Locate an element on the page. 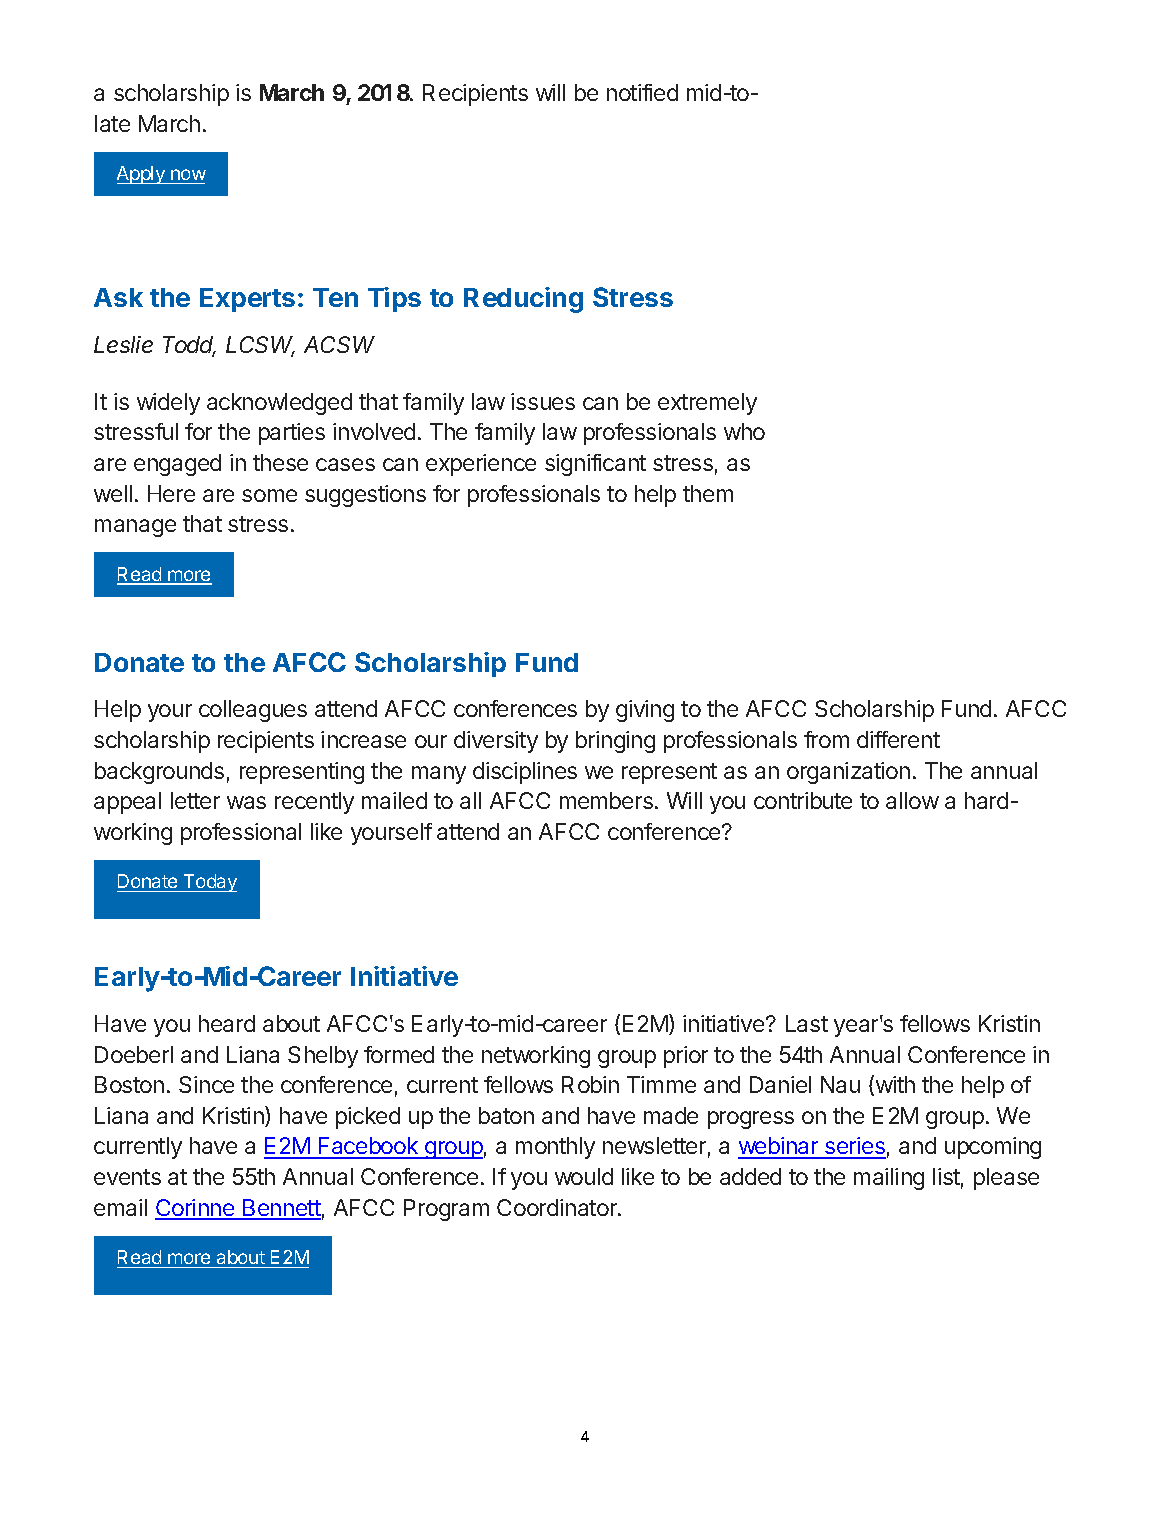  significant is located at coordinates (595, 465).
